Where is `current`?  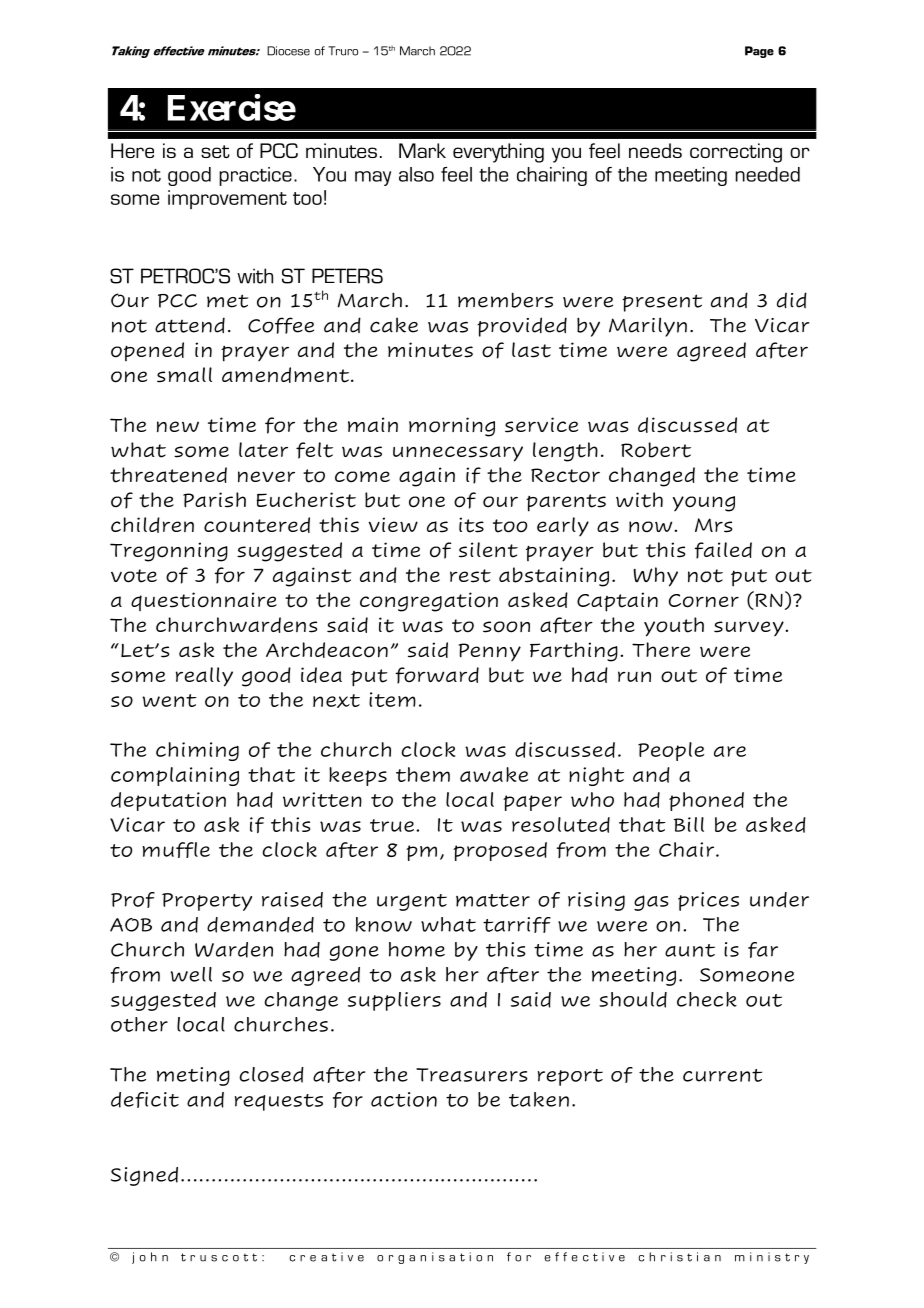 current is located at coordinates (722, 1075).
